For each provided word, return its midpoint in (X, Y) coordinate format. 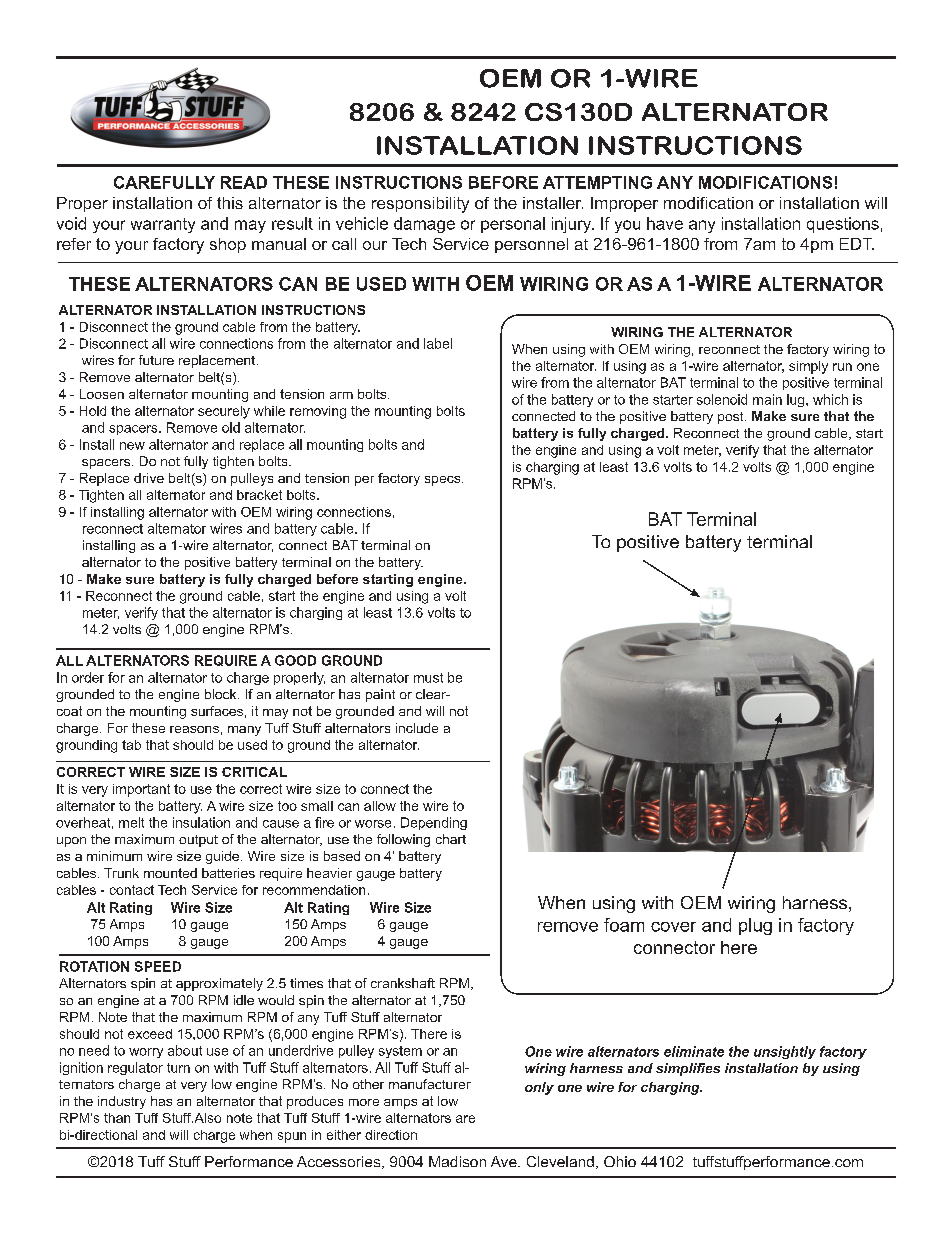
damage (424, 225)
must (428, 678)
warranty (163, 225)
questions (843, 225)
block (222, 694)
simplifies (688, 1069)
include (417, 728)
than (117, 1118)
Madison (457, 1161)
